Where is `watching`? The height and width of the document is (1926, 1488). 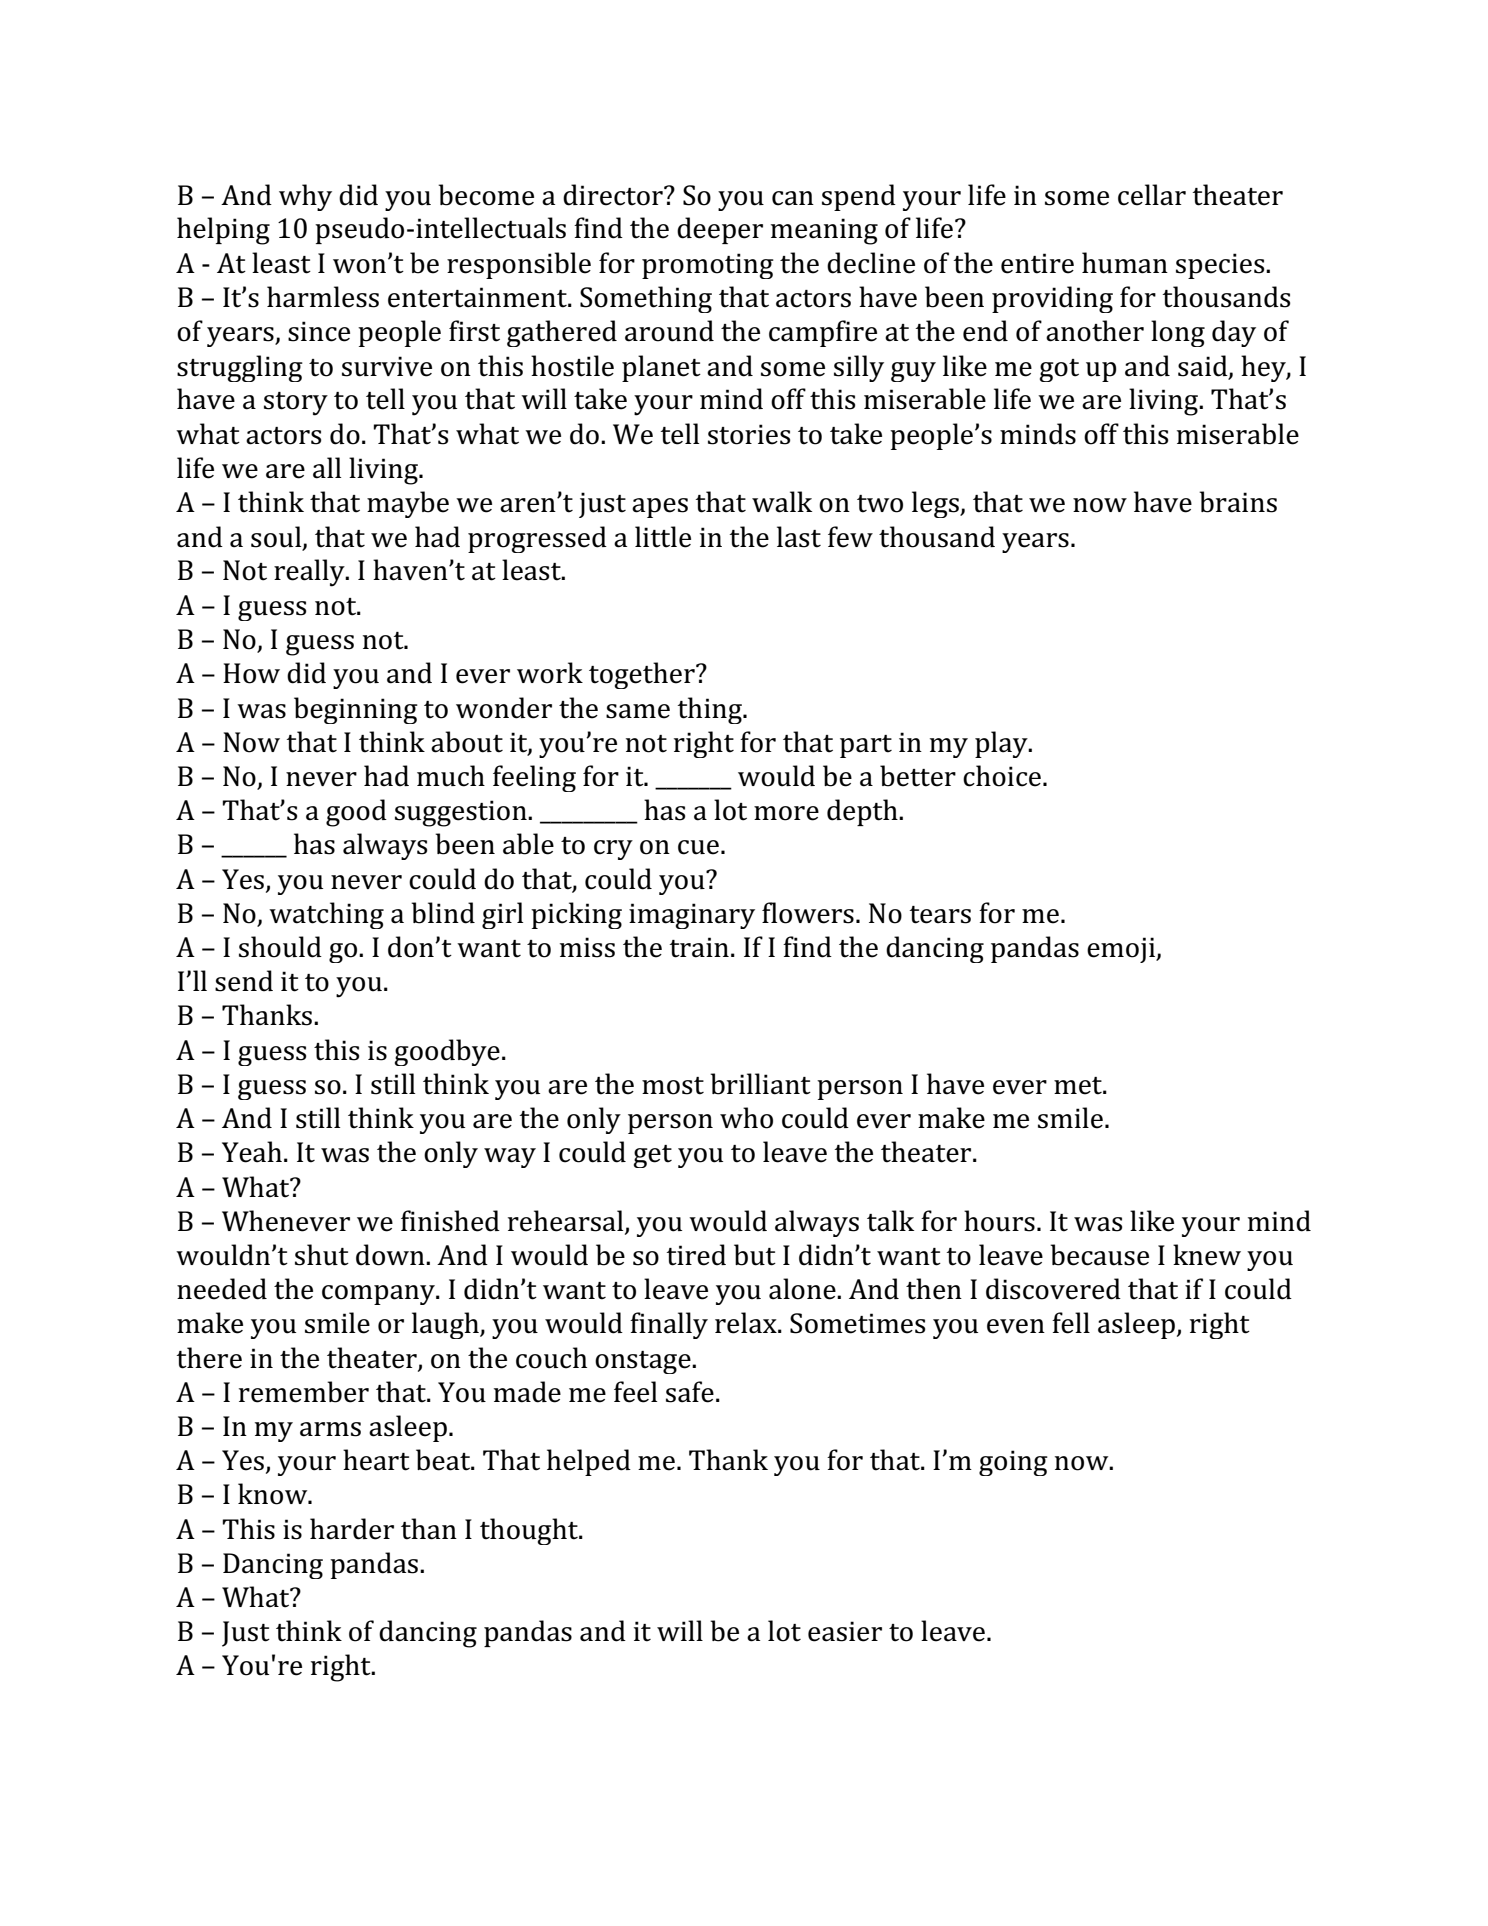 watching is located at coordinates (326, 915).
